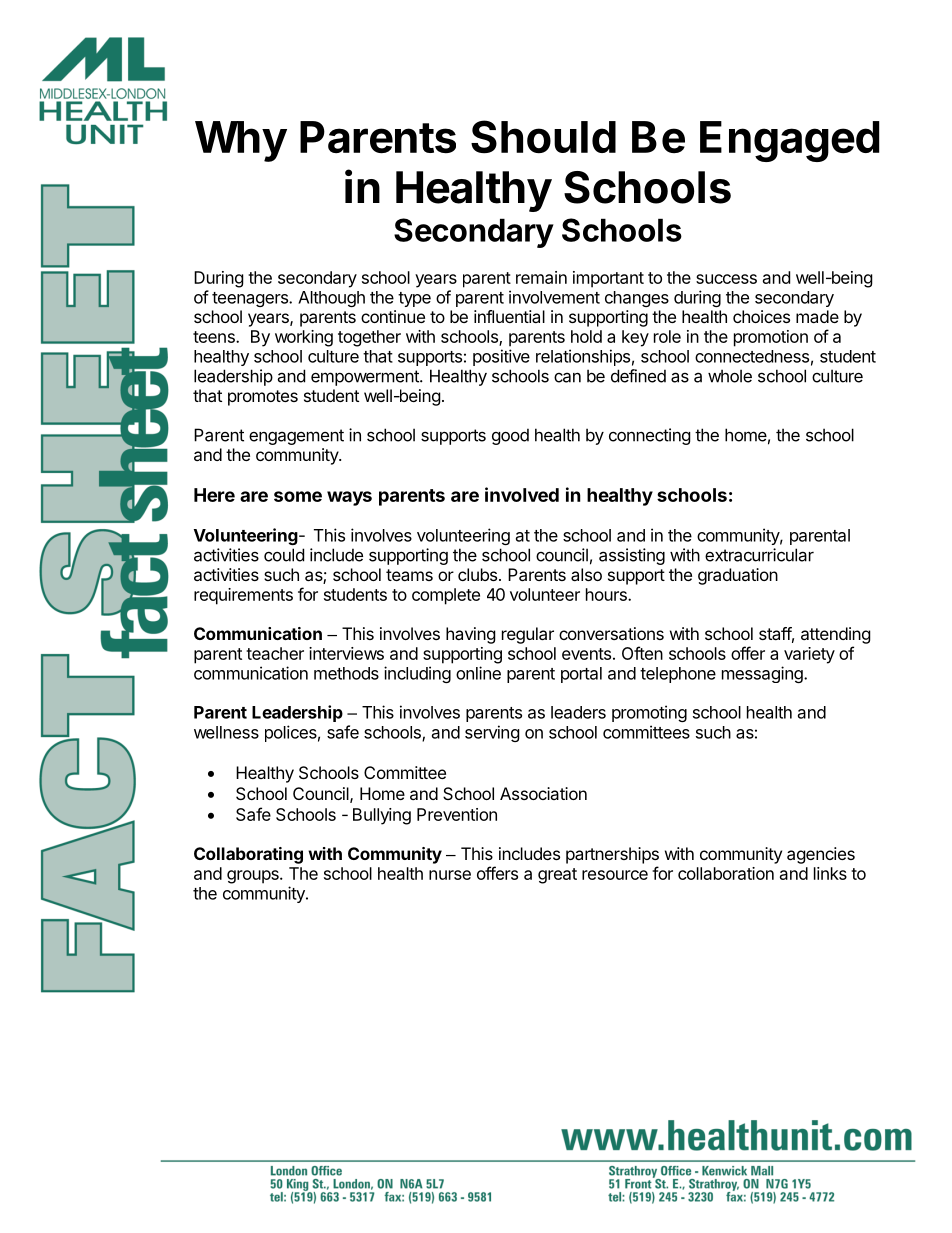 This screenshot has width=952, height=1233. What do you see at coordinates (522, 494) in the screenshot?
I see `involved` at bounding box center [522, 494].
